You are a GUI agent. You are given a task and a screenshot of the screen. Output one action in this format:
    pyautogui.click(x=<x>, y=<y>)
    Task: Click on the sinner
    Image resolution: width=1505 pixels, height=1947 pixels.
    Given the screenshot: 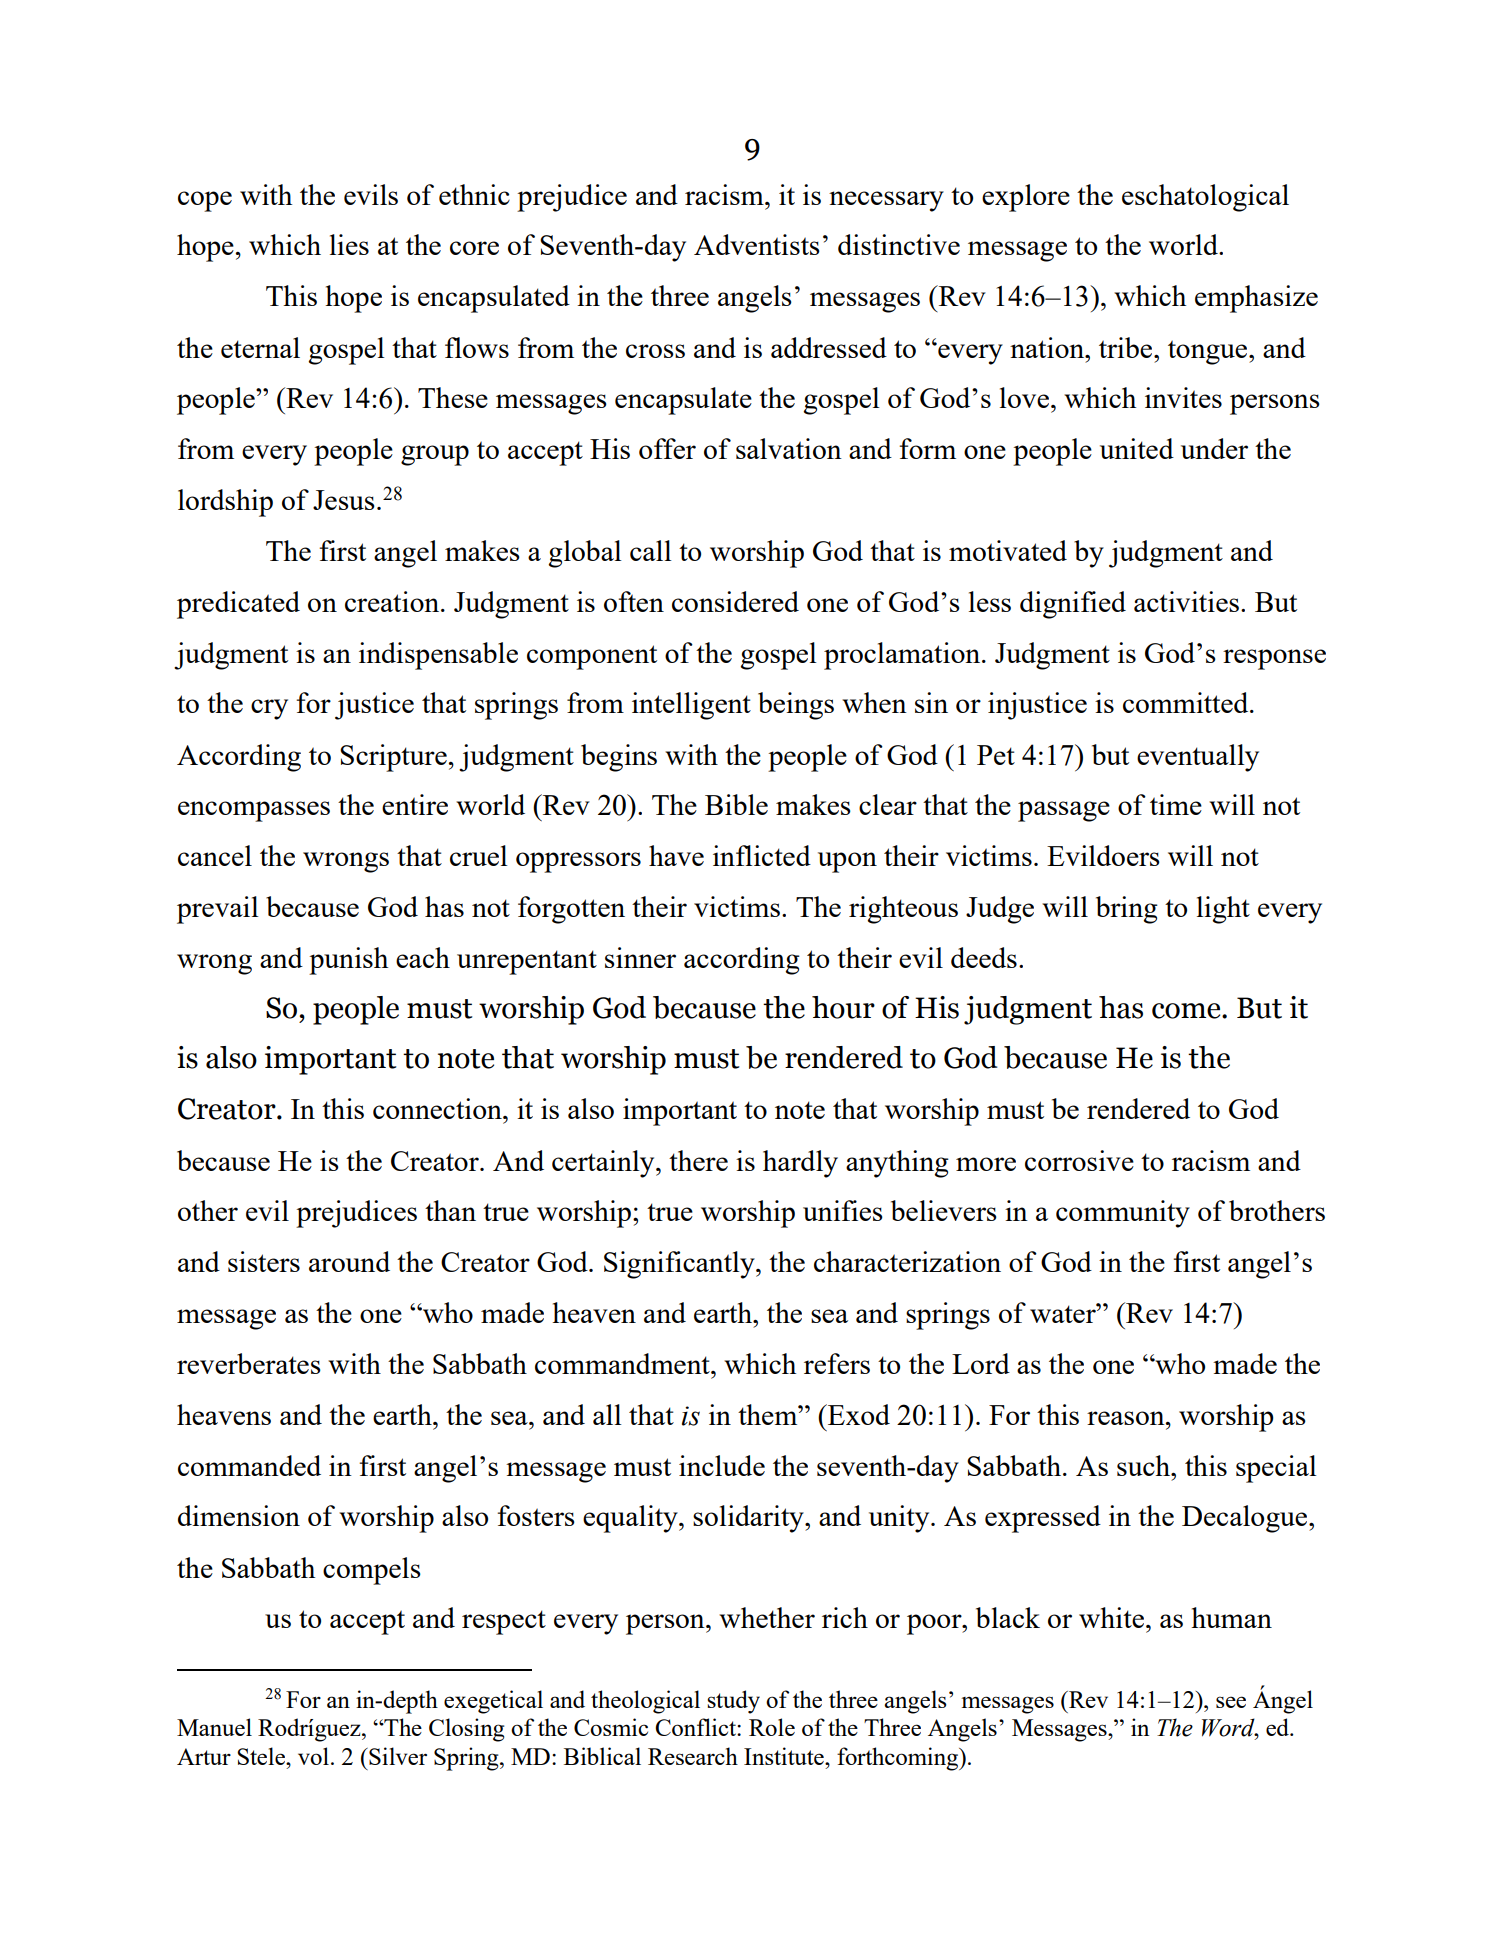 What is the action you would take?
    pyautogui.click(x=640, y=957)
